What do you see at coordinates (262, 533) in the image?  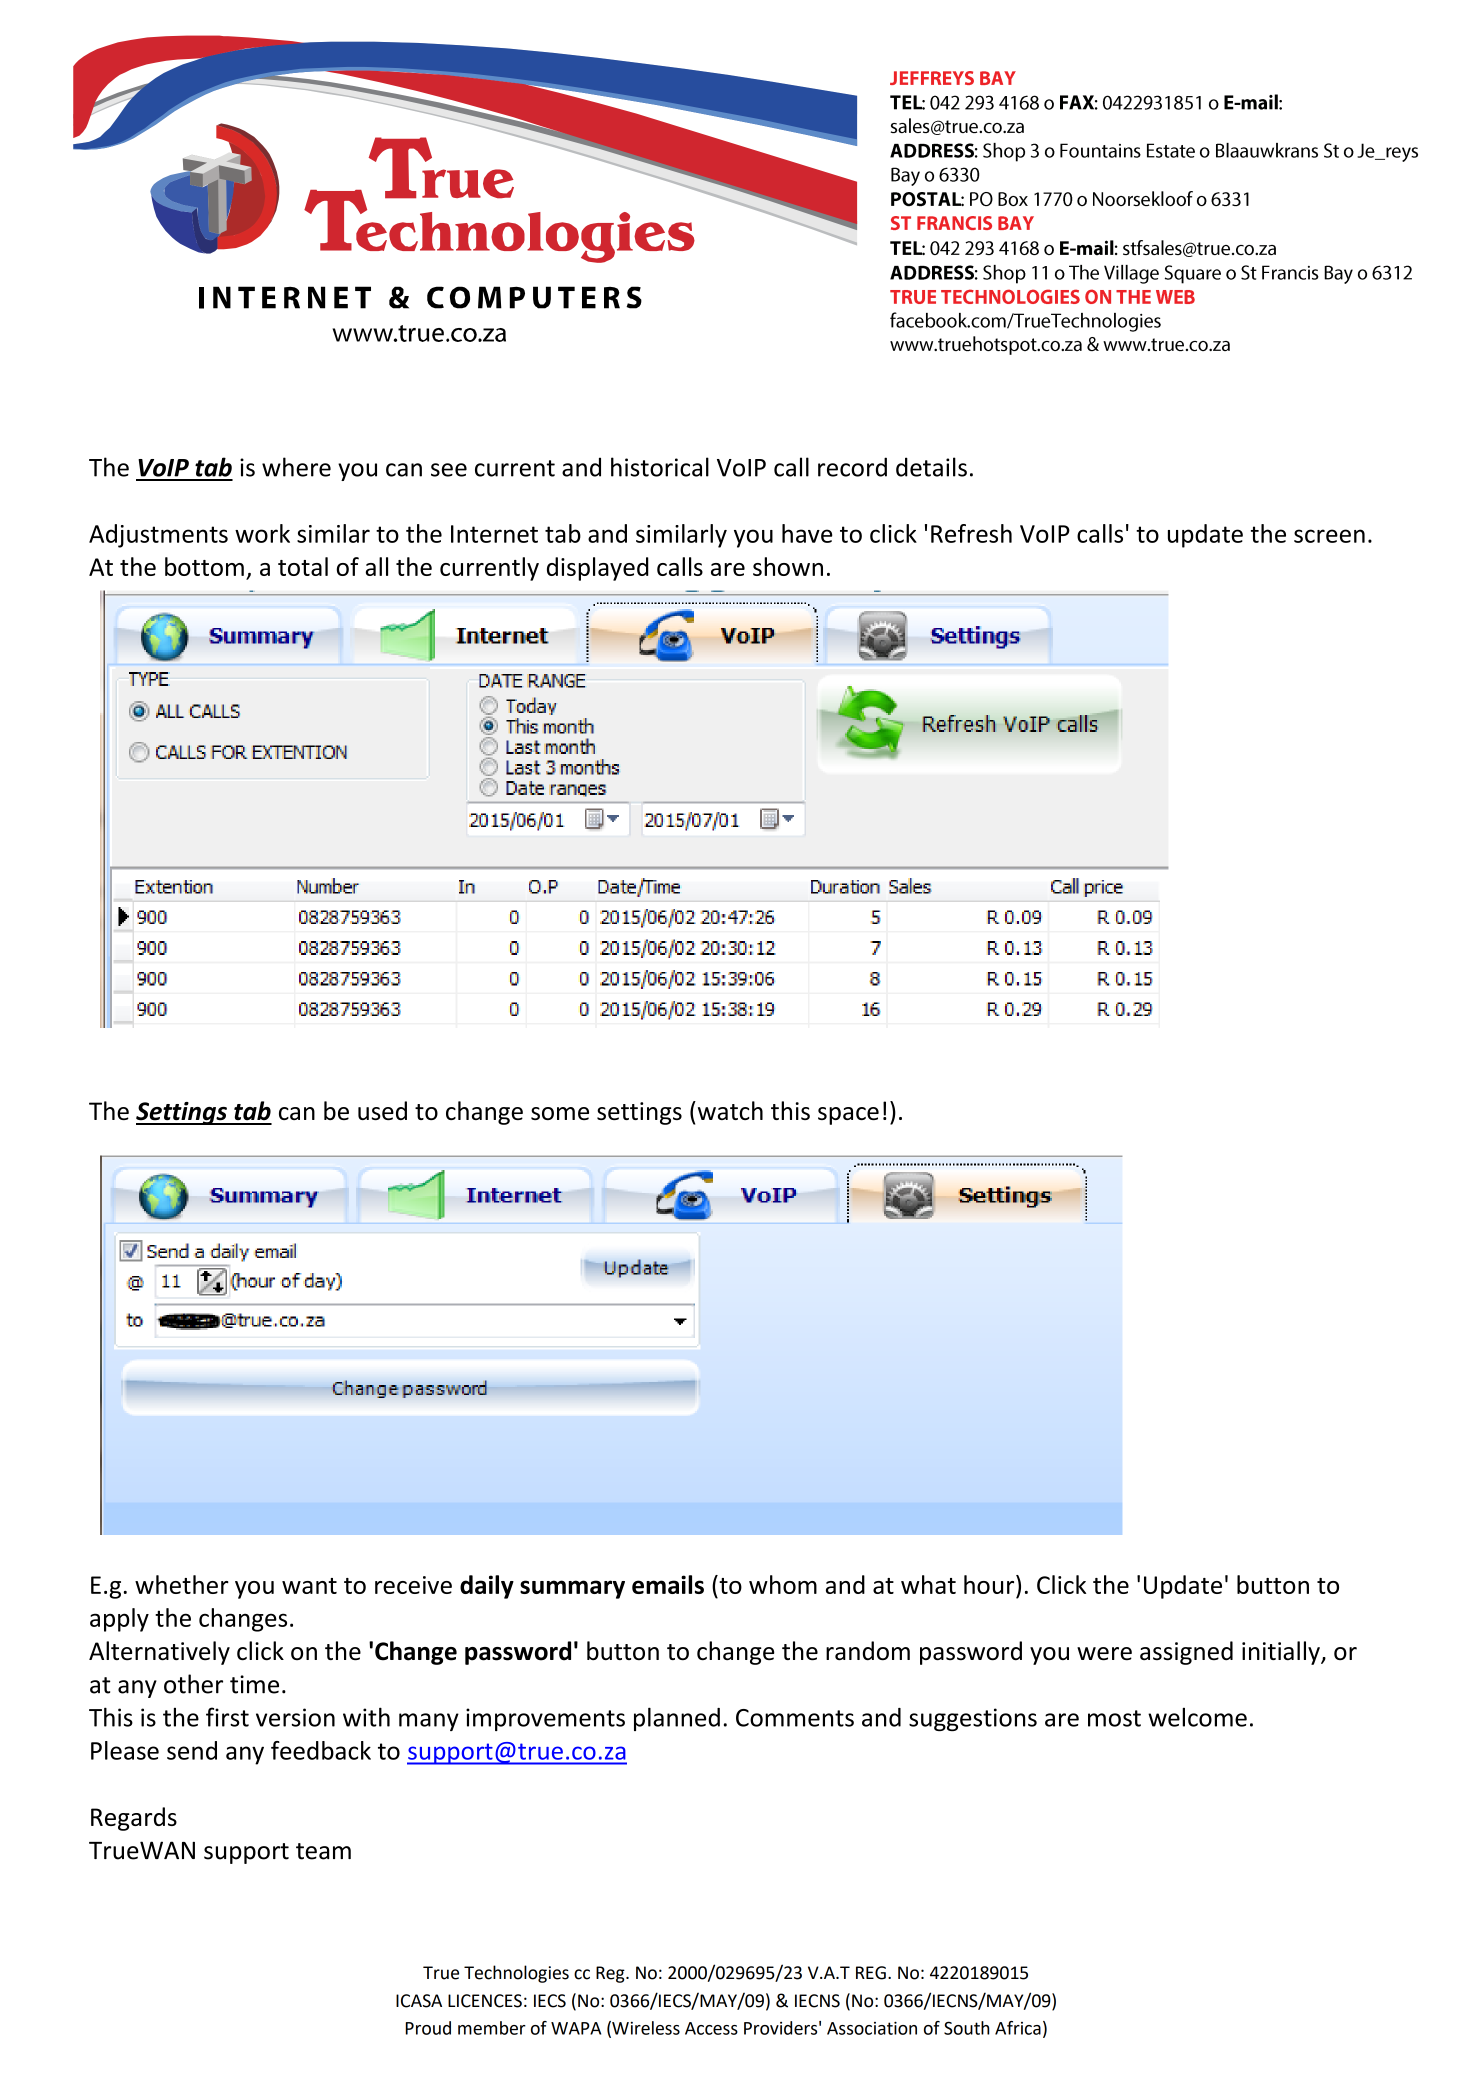 I see `work` at bounding box center [262, 533].
